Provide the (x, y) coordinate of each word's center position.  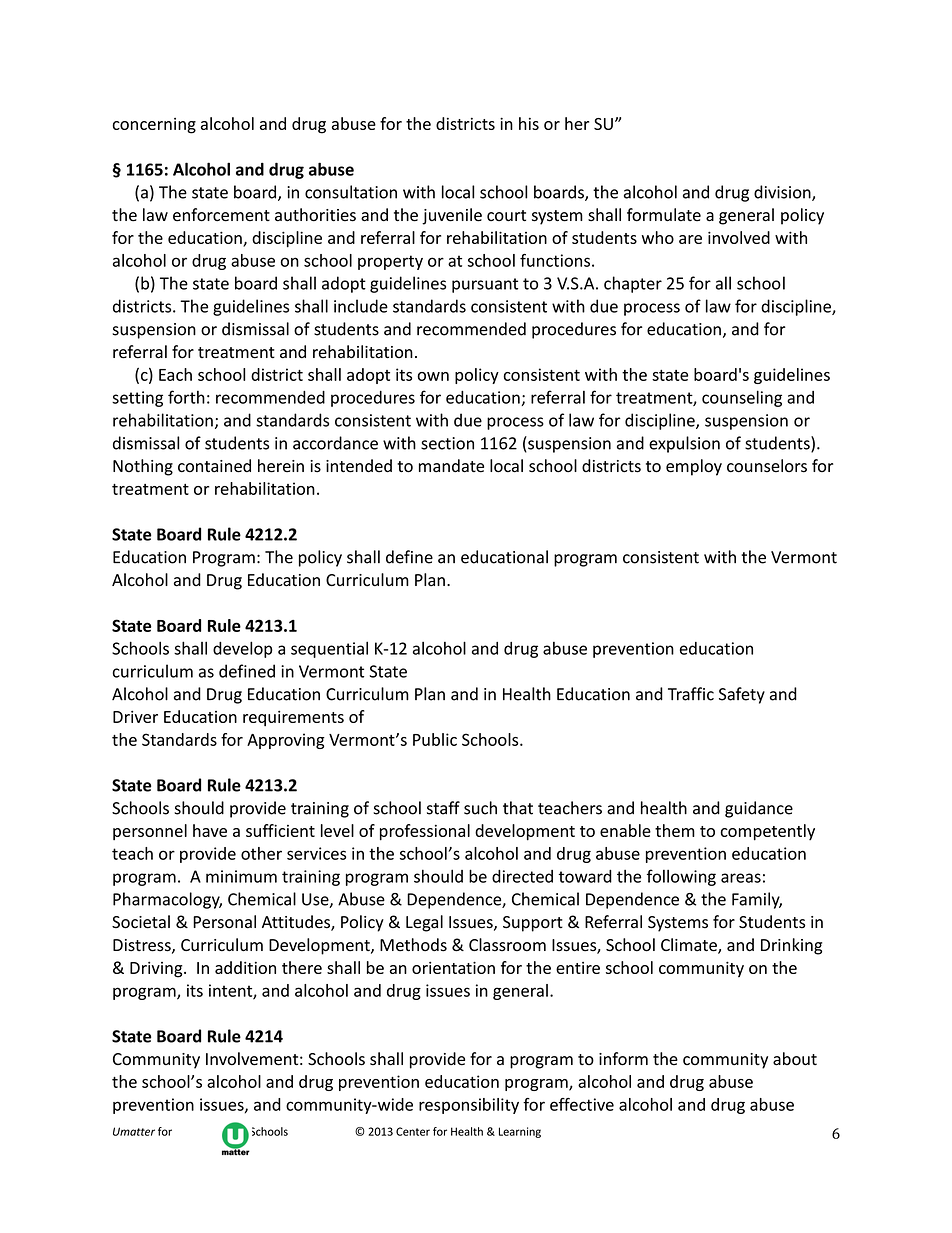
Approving (286, 741)
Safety (742, 695)
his (529, 123)
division (783, 193)
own (433, 376)
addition (245, 967)
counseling (742, 398)
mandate (451, 466)
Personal (224, 922)
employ (694, 467)
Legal (424, 923)
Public (435, 739)
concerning (154, 126)
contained (214, 466)
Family (757, 900)
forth (186, 397)
